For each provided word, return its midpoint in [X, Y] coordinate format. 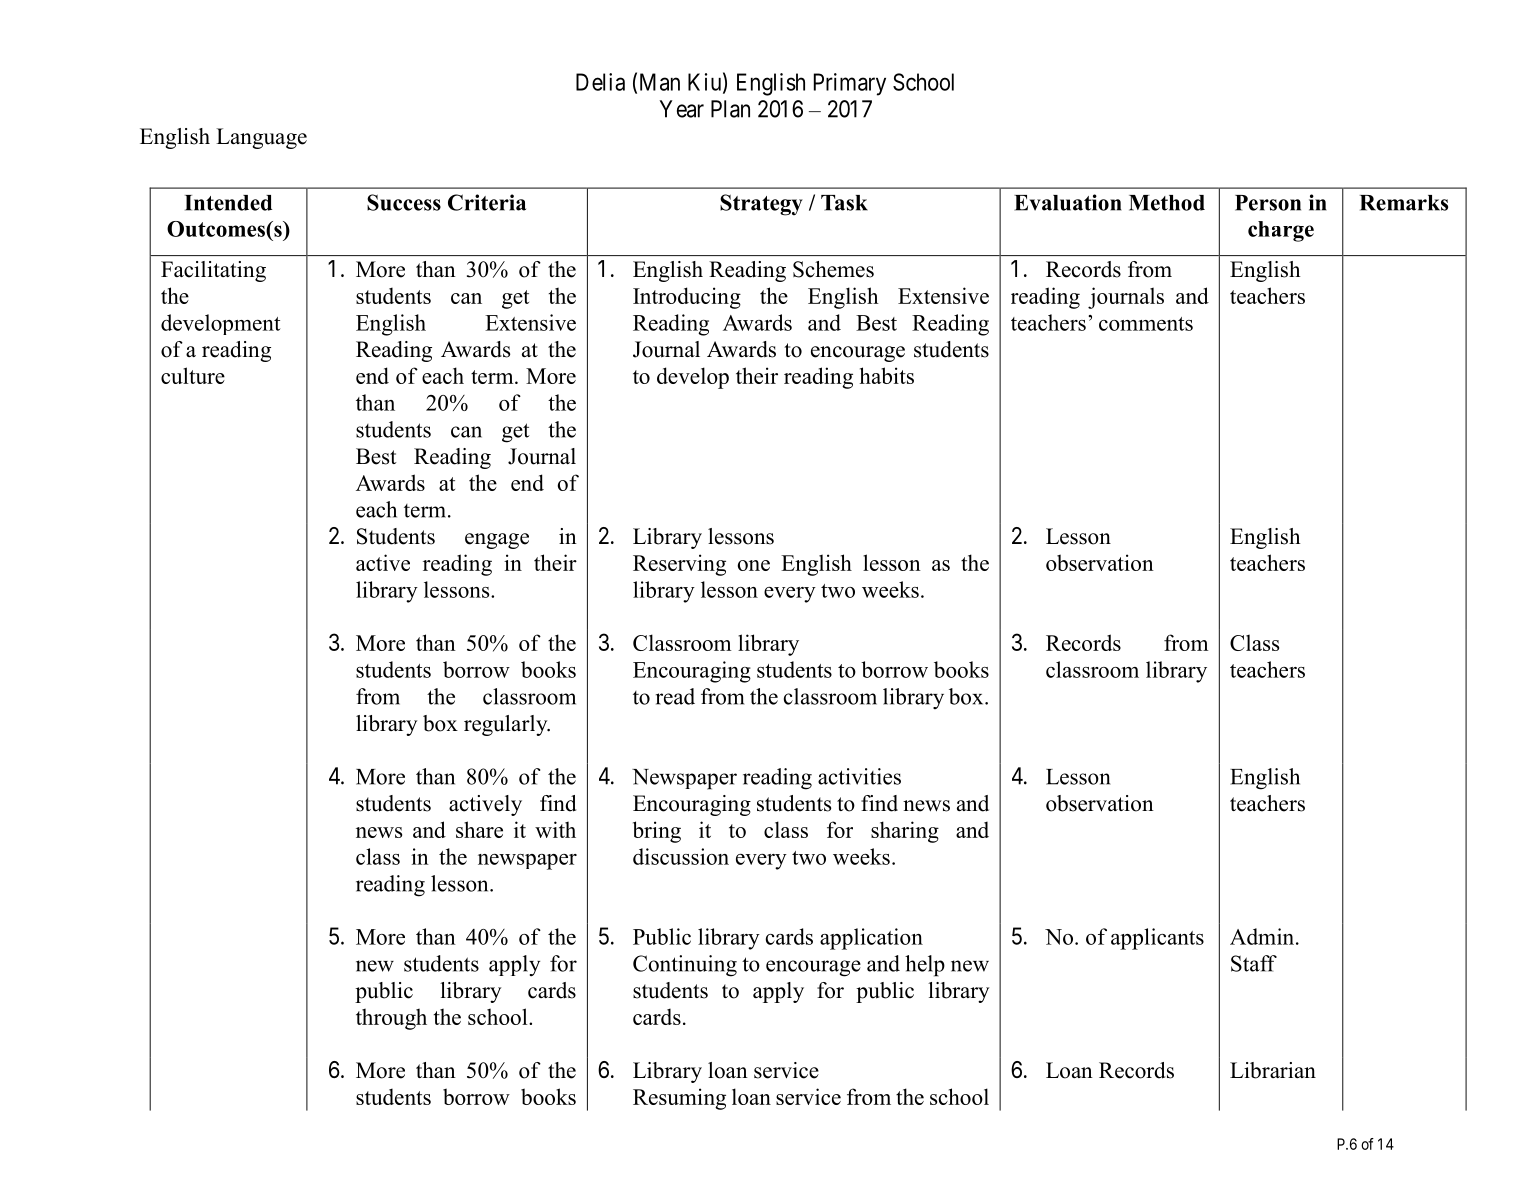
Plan [730, 109]
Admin [1263, 936]
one [754, 565]
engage [497, 541]
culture [193, 375]
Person [1268, 203]
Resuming [679, 1099]
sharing [905, 832]
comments [1146, 324]
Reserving [679, 565]
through [391, 1019]
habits [887, 375]
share [479, 829]
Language [261, 138]
